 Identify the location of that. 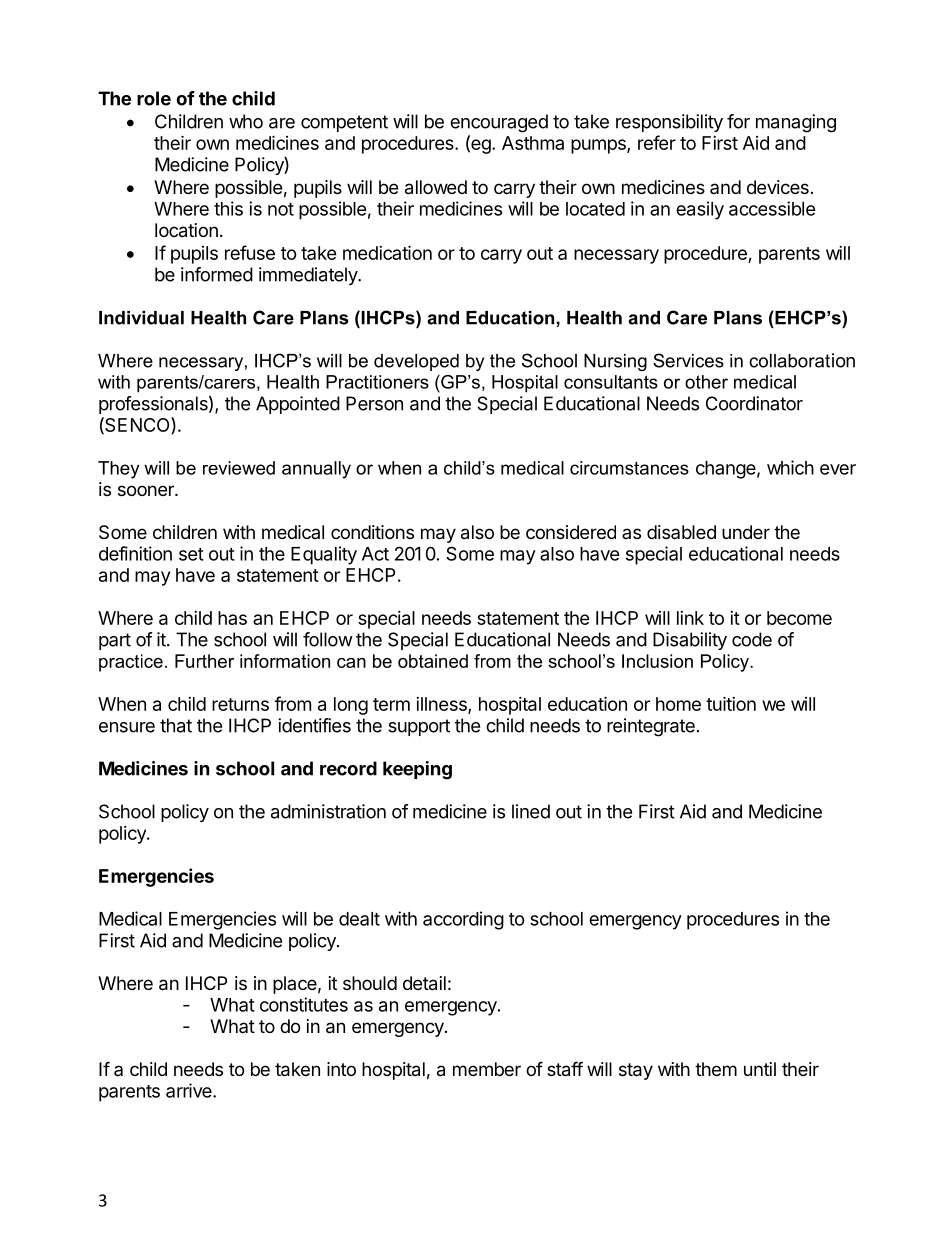
(176, 725).
